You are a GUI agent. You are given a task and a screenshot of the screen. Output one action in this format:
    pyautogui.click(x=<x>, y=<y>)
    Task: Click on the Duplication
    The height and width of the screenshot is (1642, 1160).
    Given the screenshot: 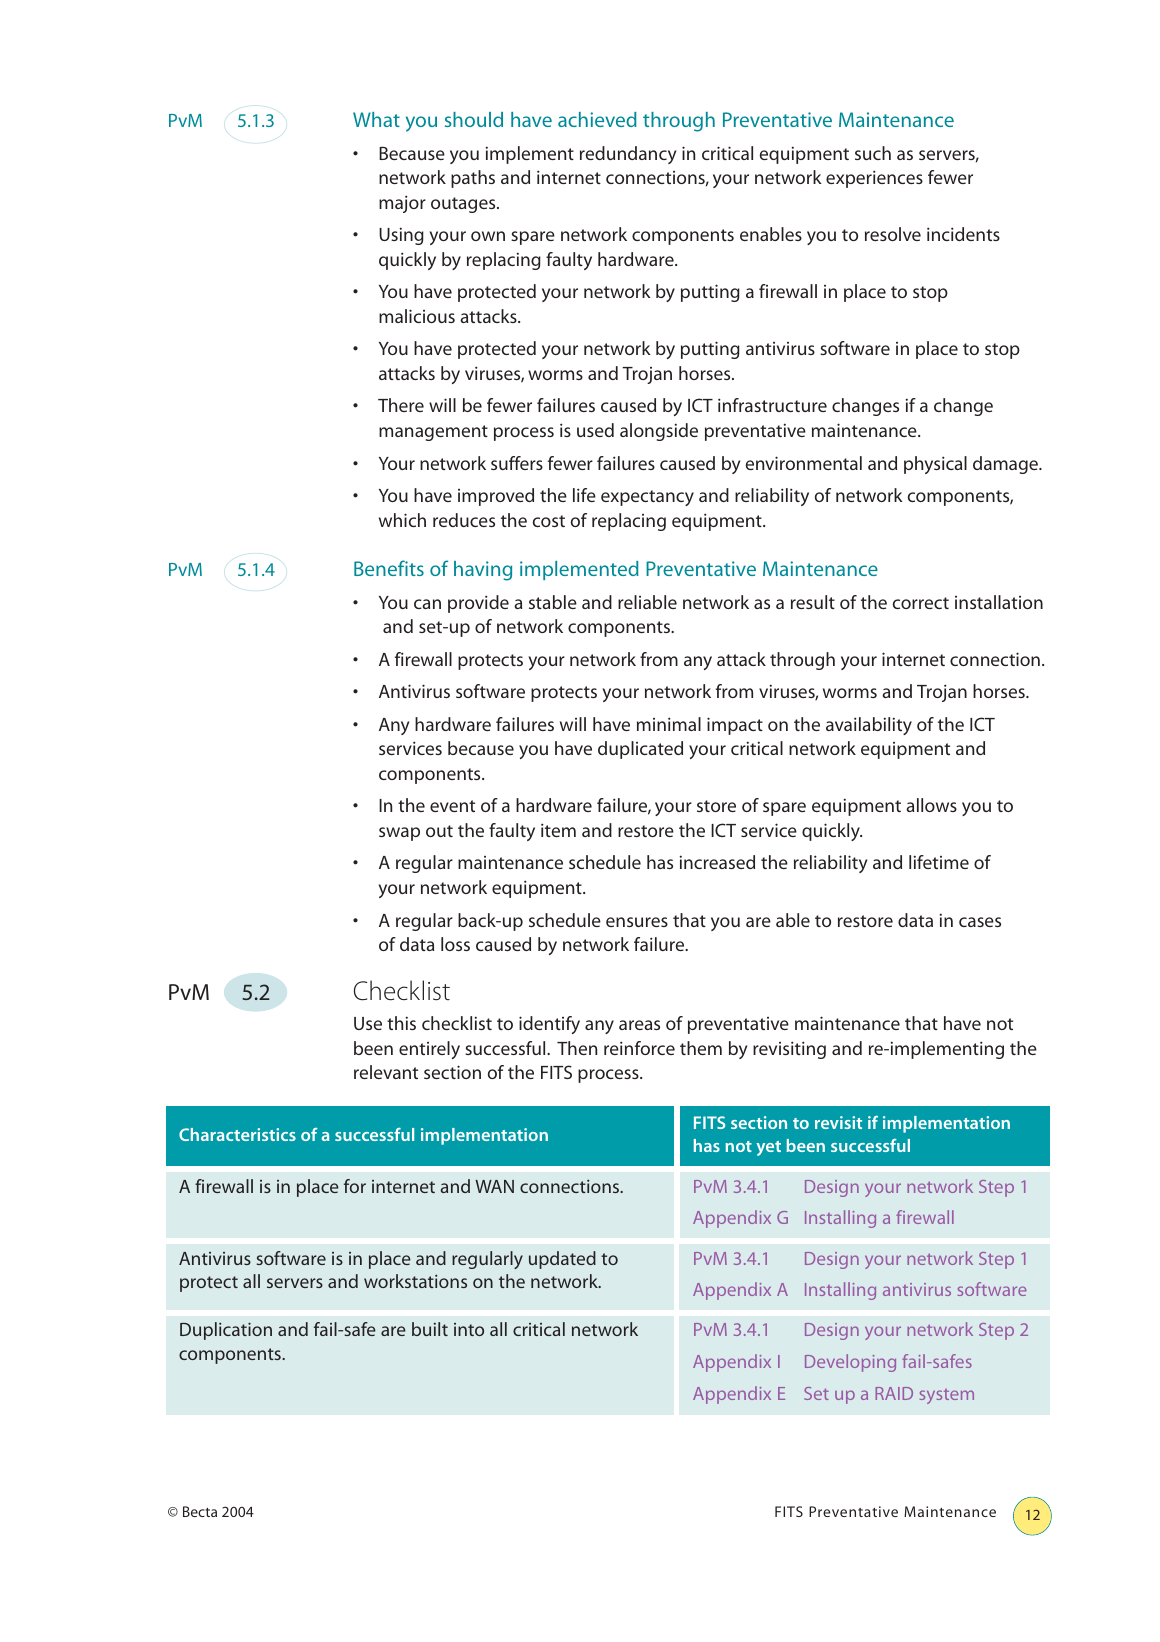 What is the action you would take?
    pyautogui.click(x=226, y=1331)
